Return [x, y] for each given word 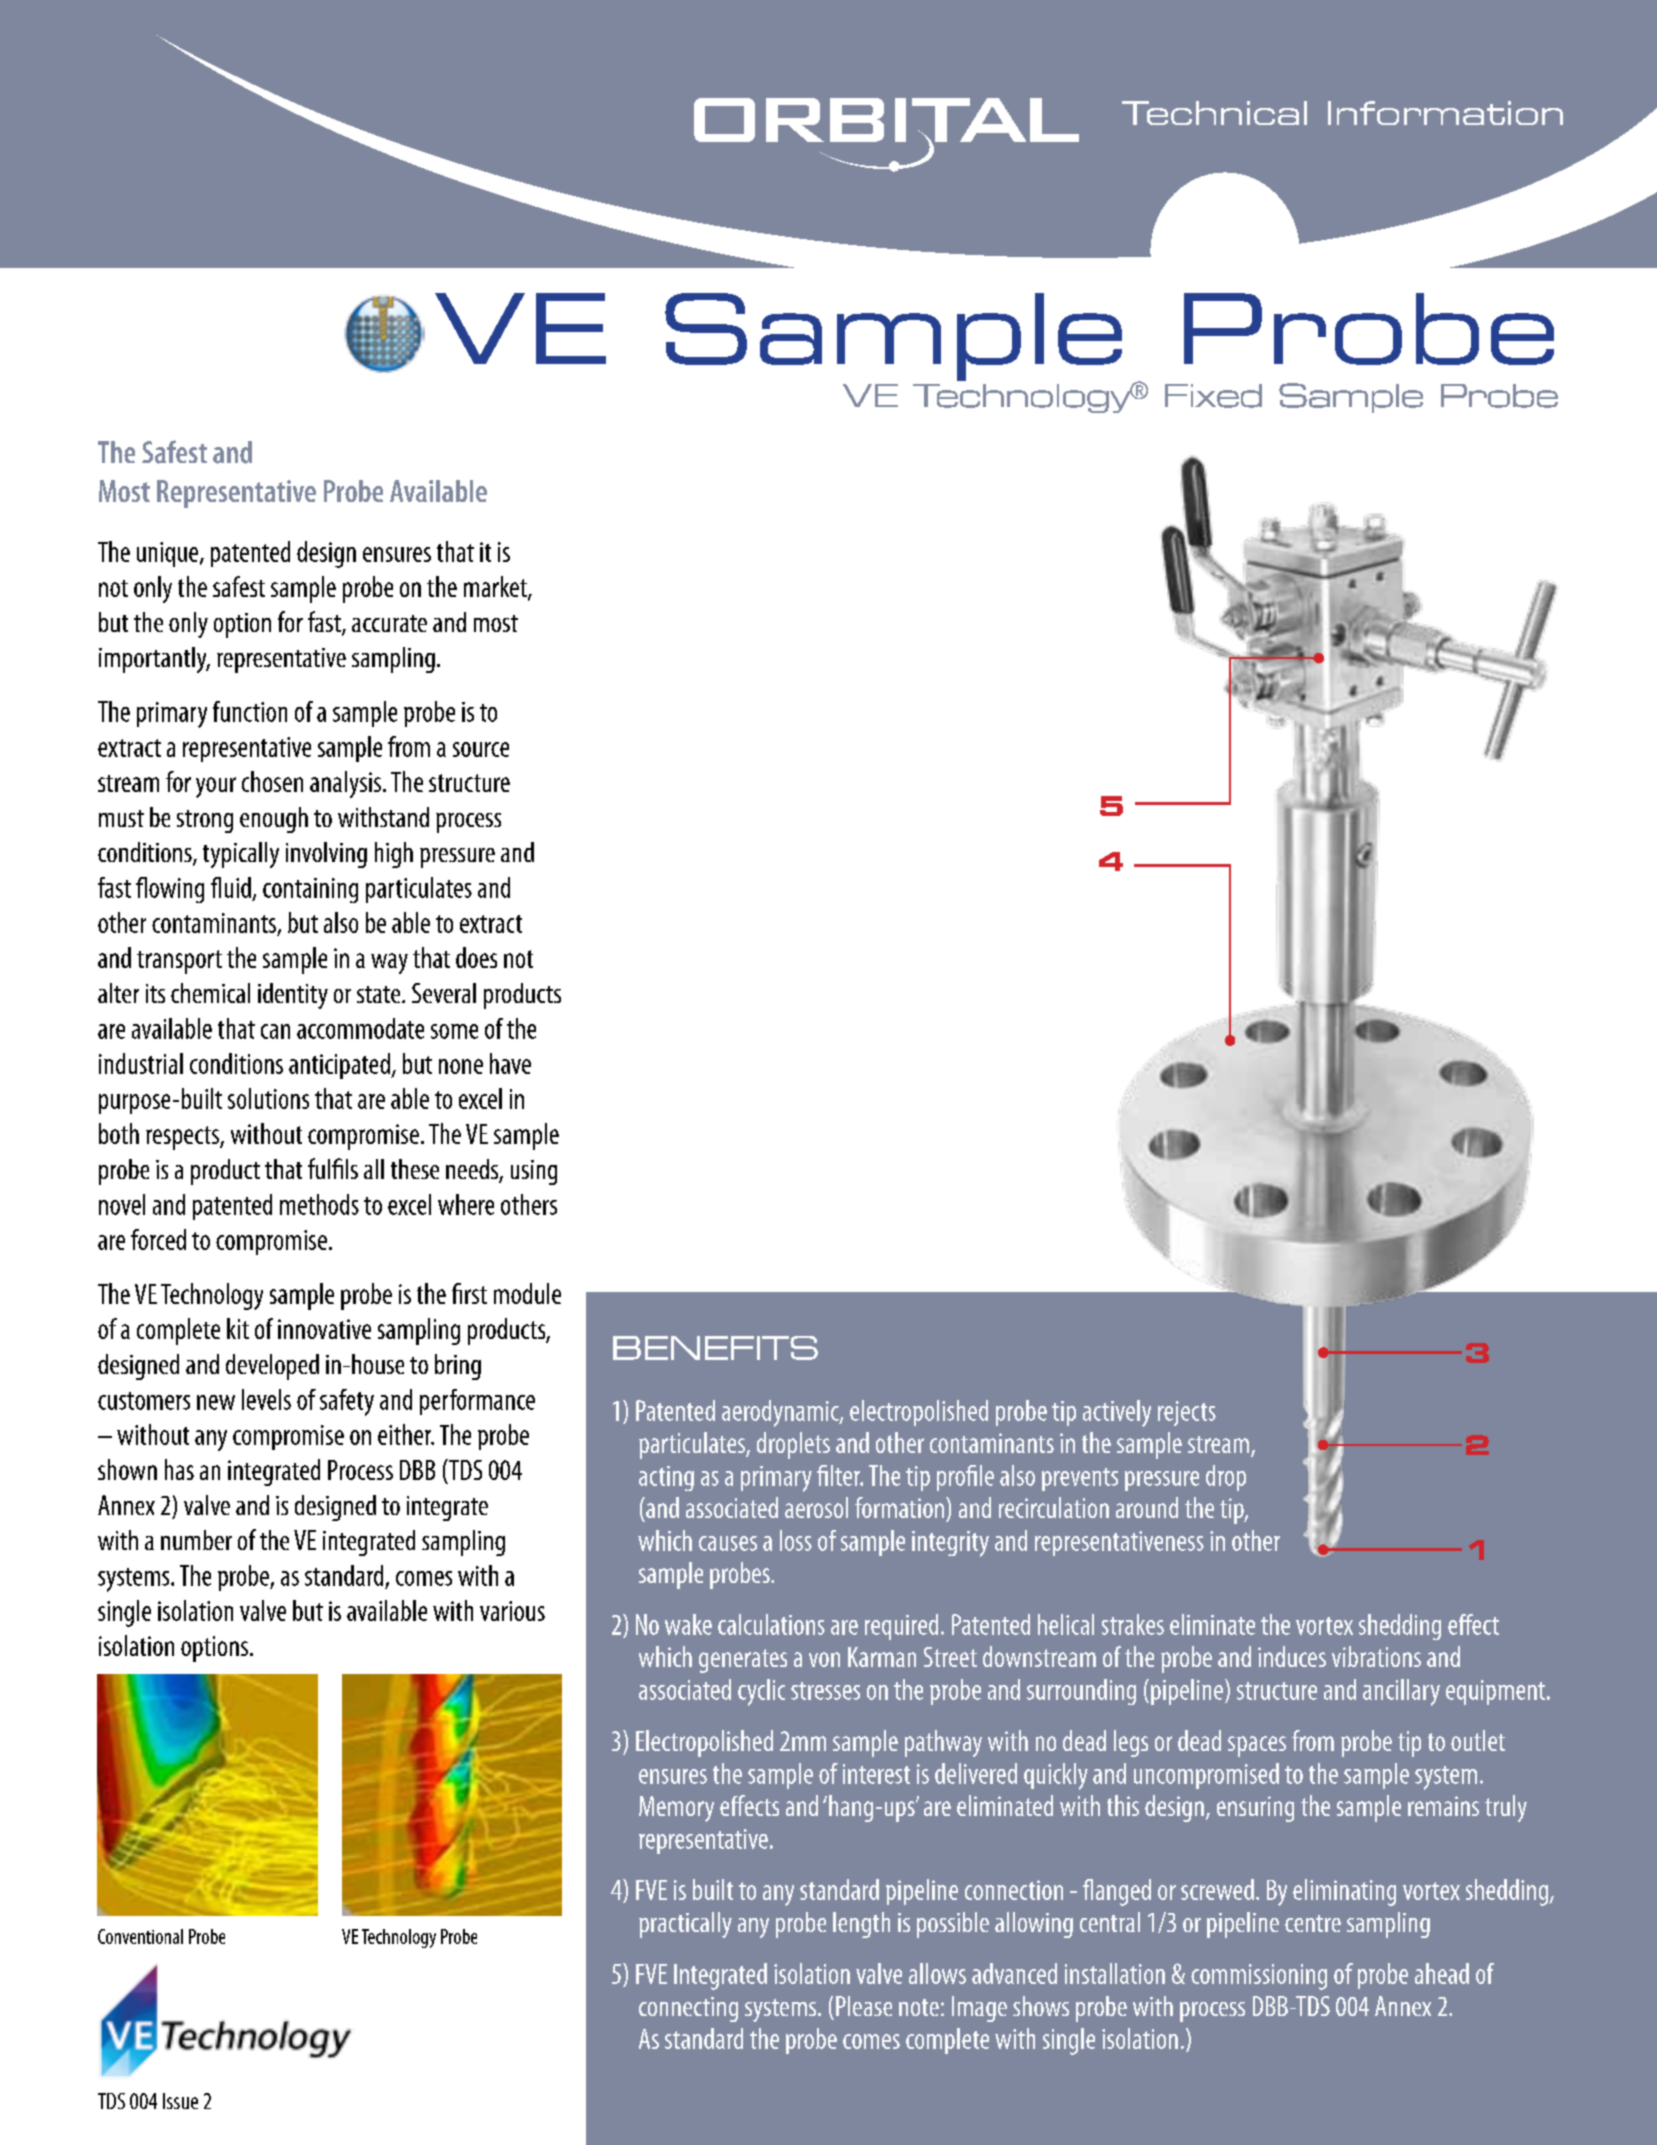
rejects [1187, 1413]
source [481, 749]
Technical [1214, 113]
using [534, 1172]
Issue [180, 2101]
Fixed [1213, 396]
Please [864, 2006]
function [250, 711]
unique [169, 554]
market [496, 588]
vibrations [1376, 1656]
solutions [268, 1098]
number [196, 1540]
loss [796, 1540]
